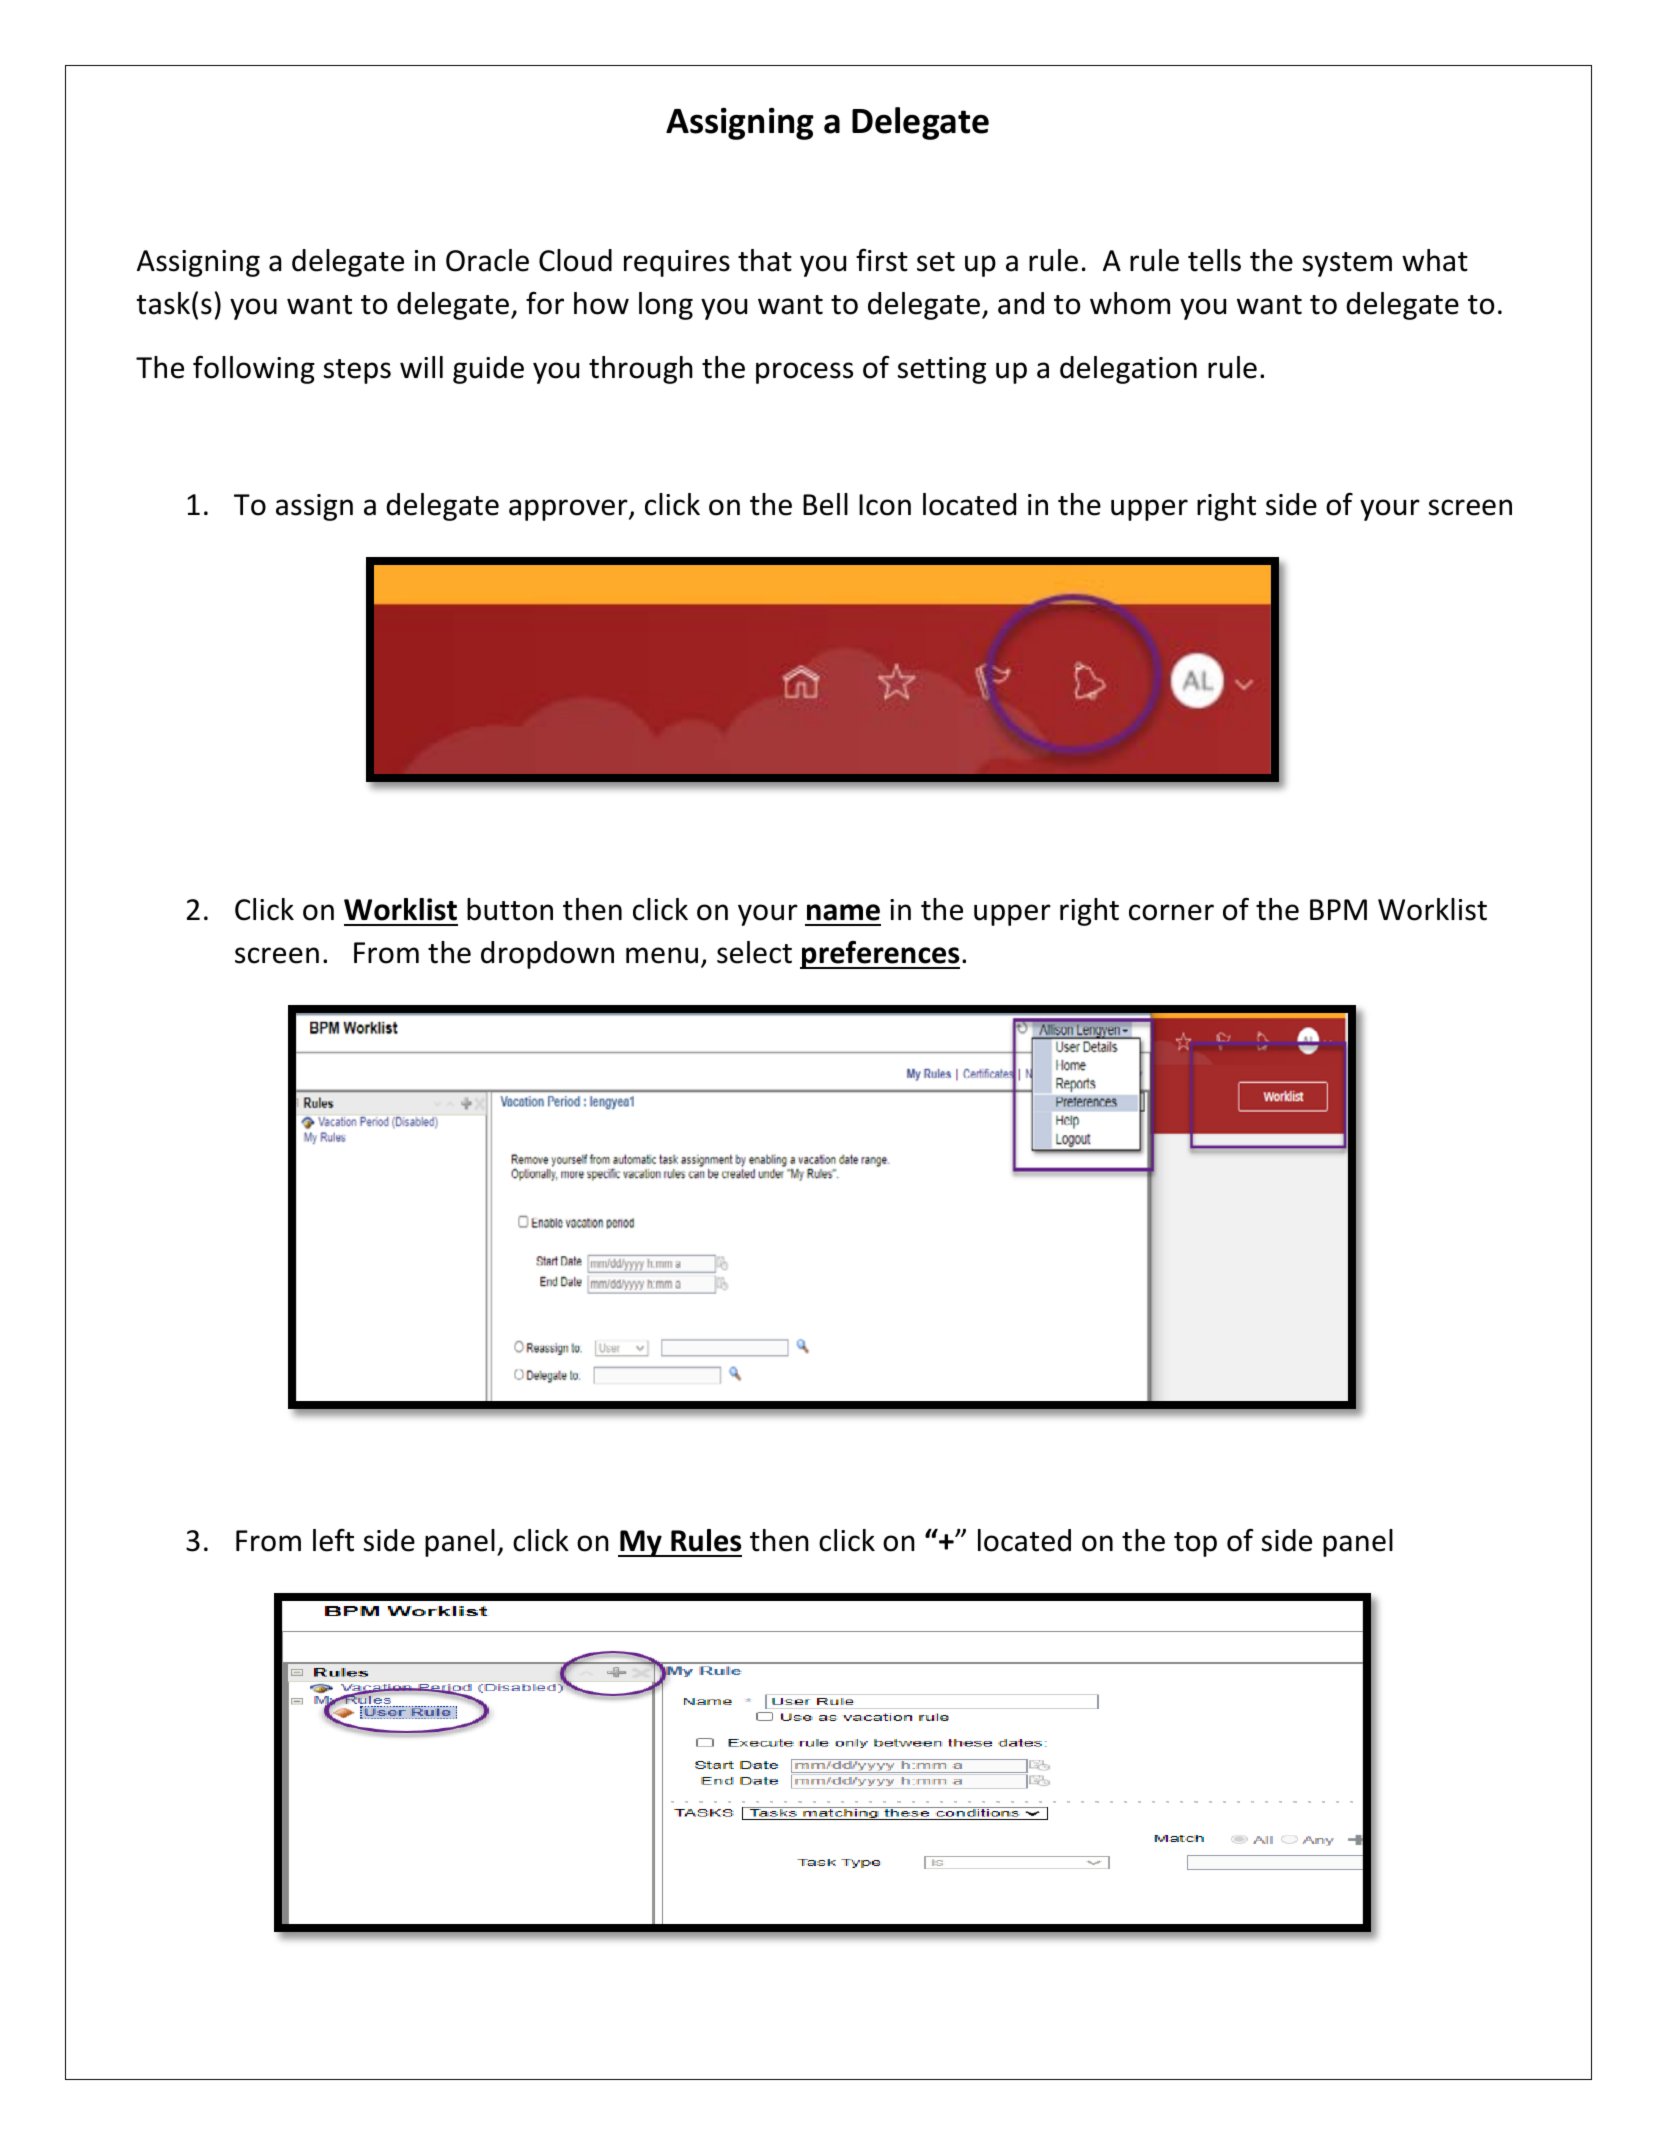 The image size is (1657, 2145). What do you see at coordinates (882, 260) in the image?
I see `first` at bounding box center [882, 260].
